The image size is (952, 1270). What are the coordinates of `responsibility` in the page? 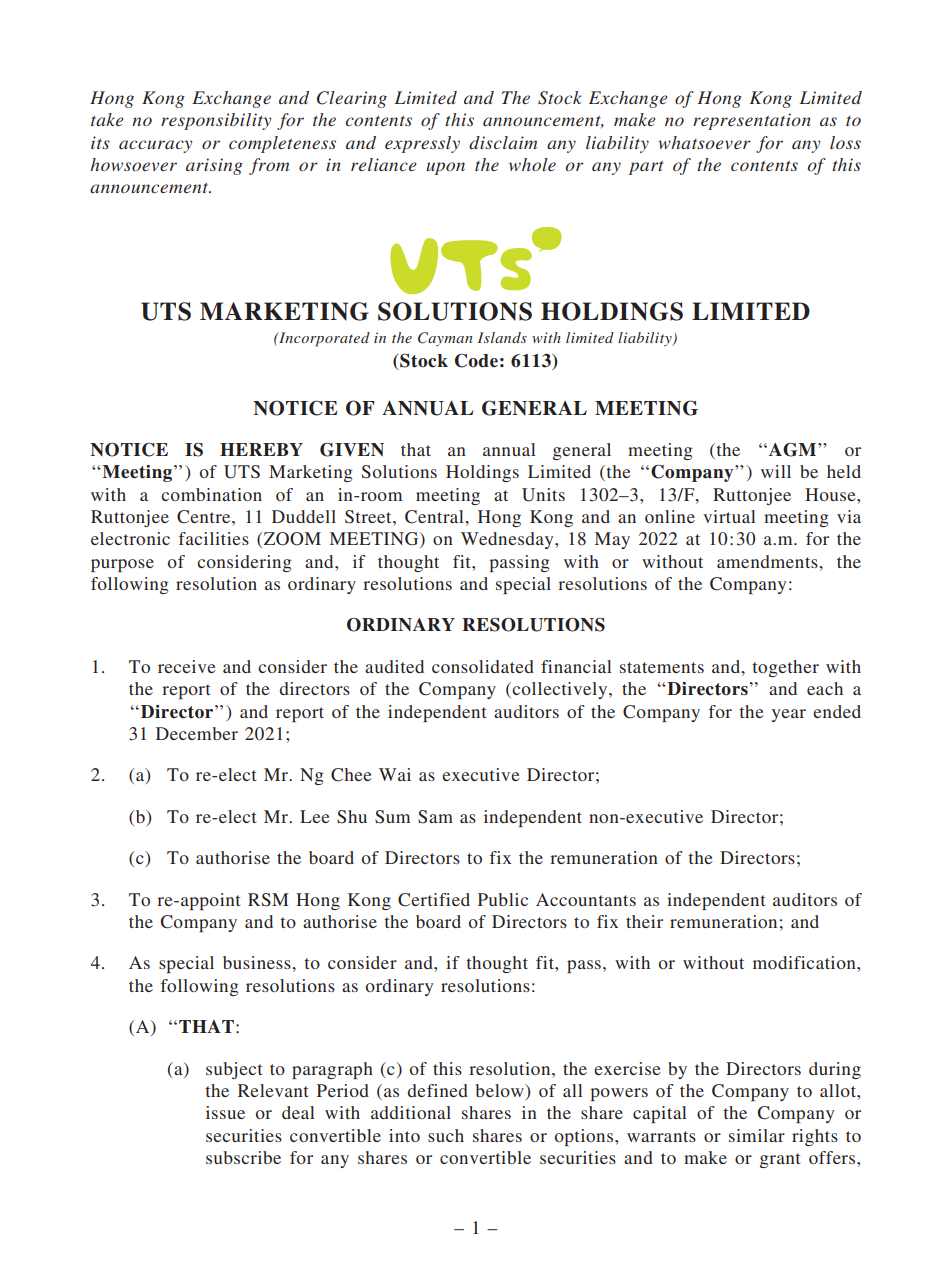 It's located at (216, 121).
